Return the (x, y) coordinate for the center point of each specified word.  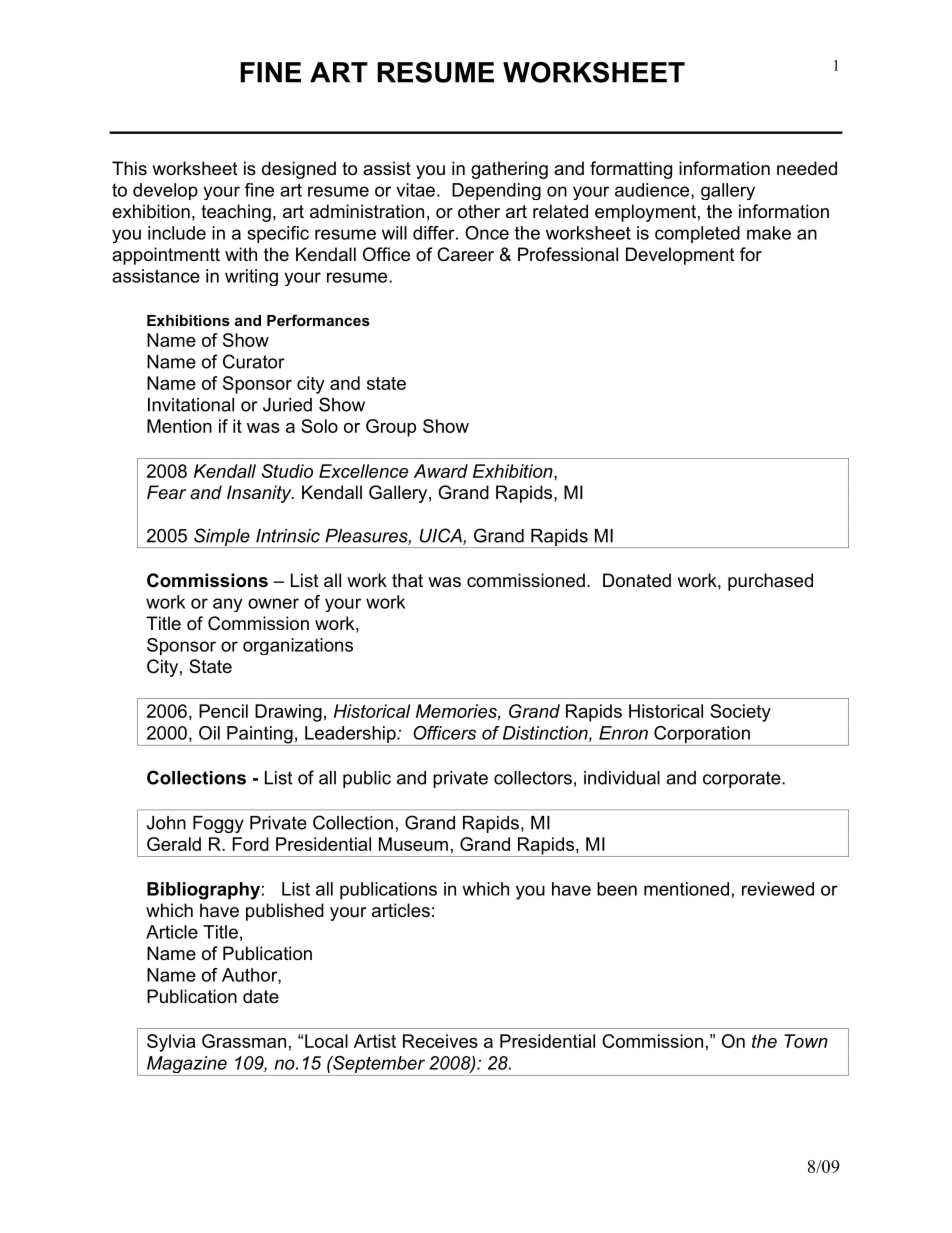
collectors (533, 778)
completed (697, 234)
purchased (770, 582)
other (479, 211)
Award (441, 471)
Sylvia (171, 1043)
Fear (166, 492)
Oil (209, 733)
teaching (236, 213)
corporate (743, 779)
